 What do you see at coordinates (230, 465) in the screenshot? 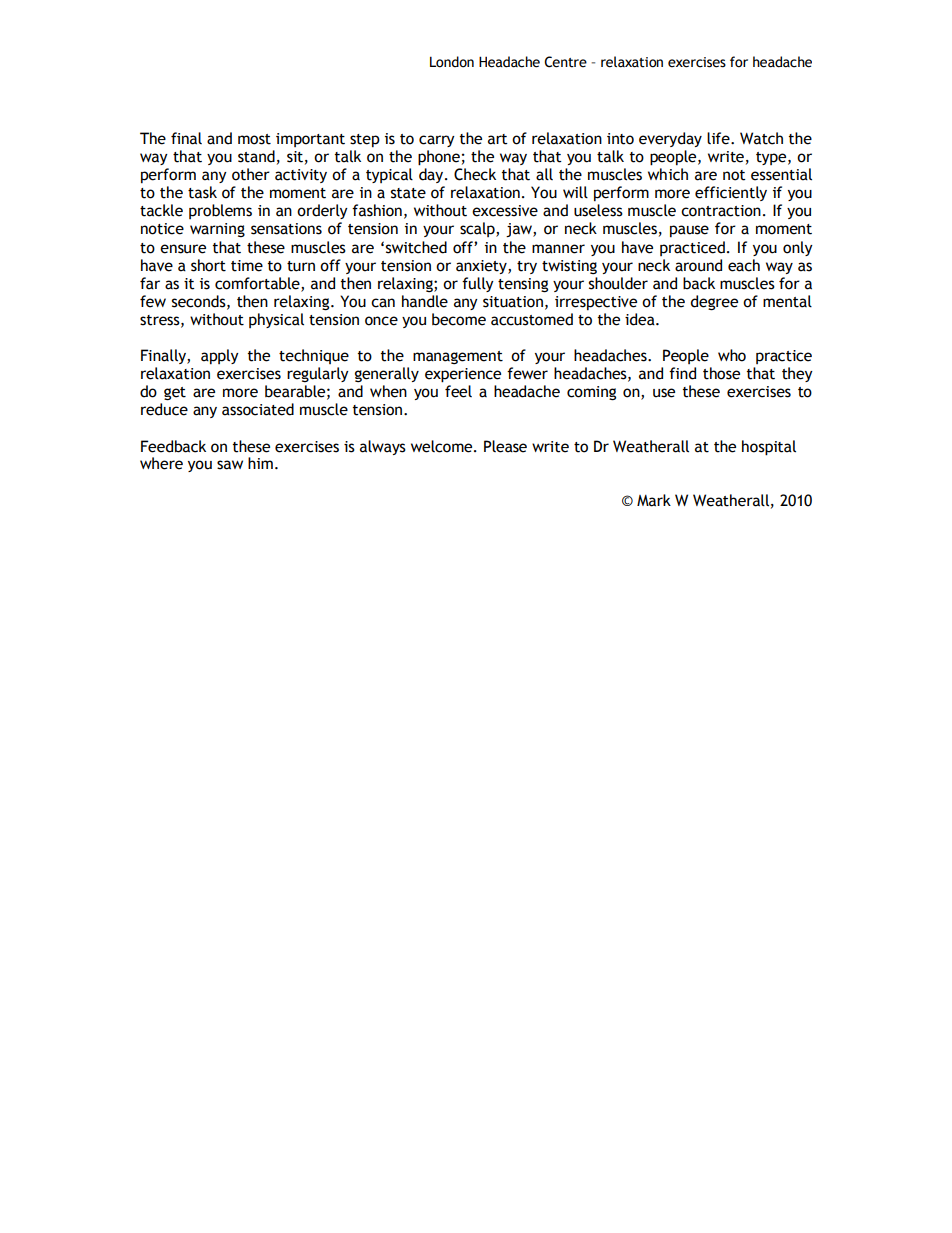
I see `saw` at bounding box center [230, 465].
